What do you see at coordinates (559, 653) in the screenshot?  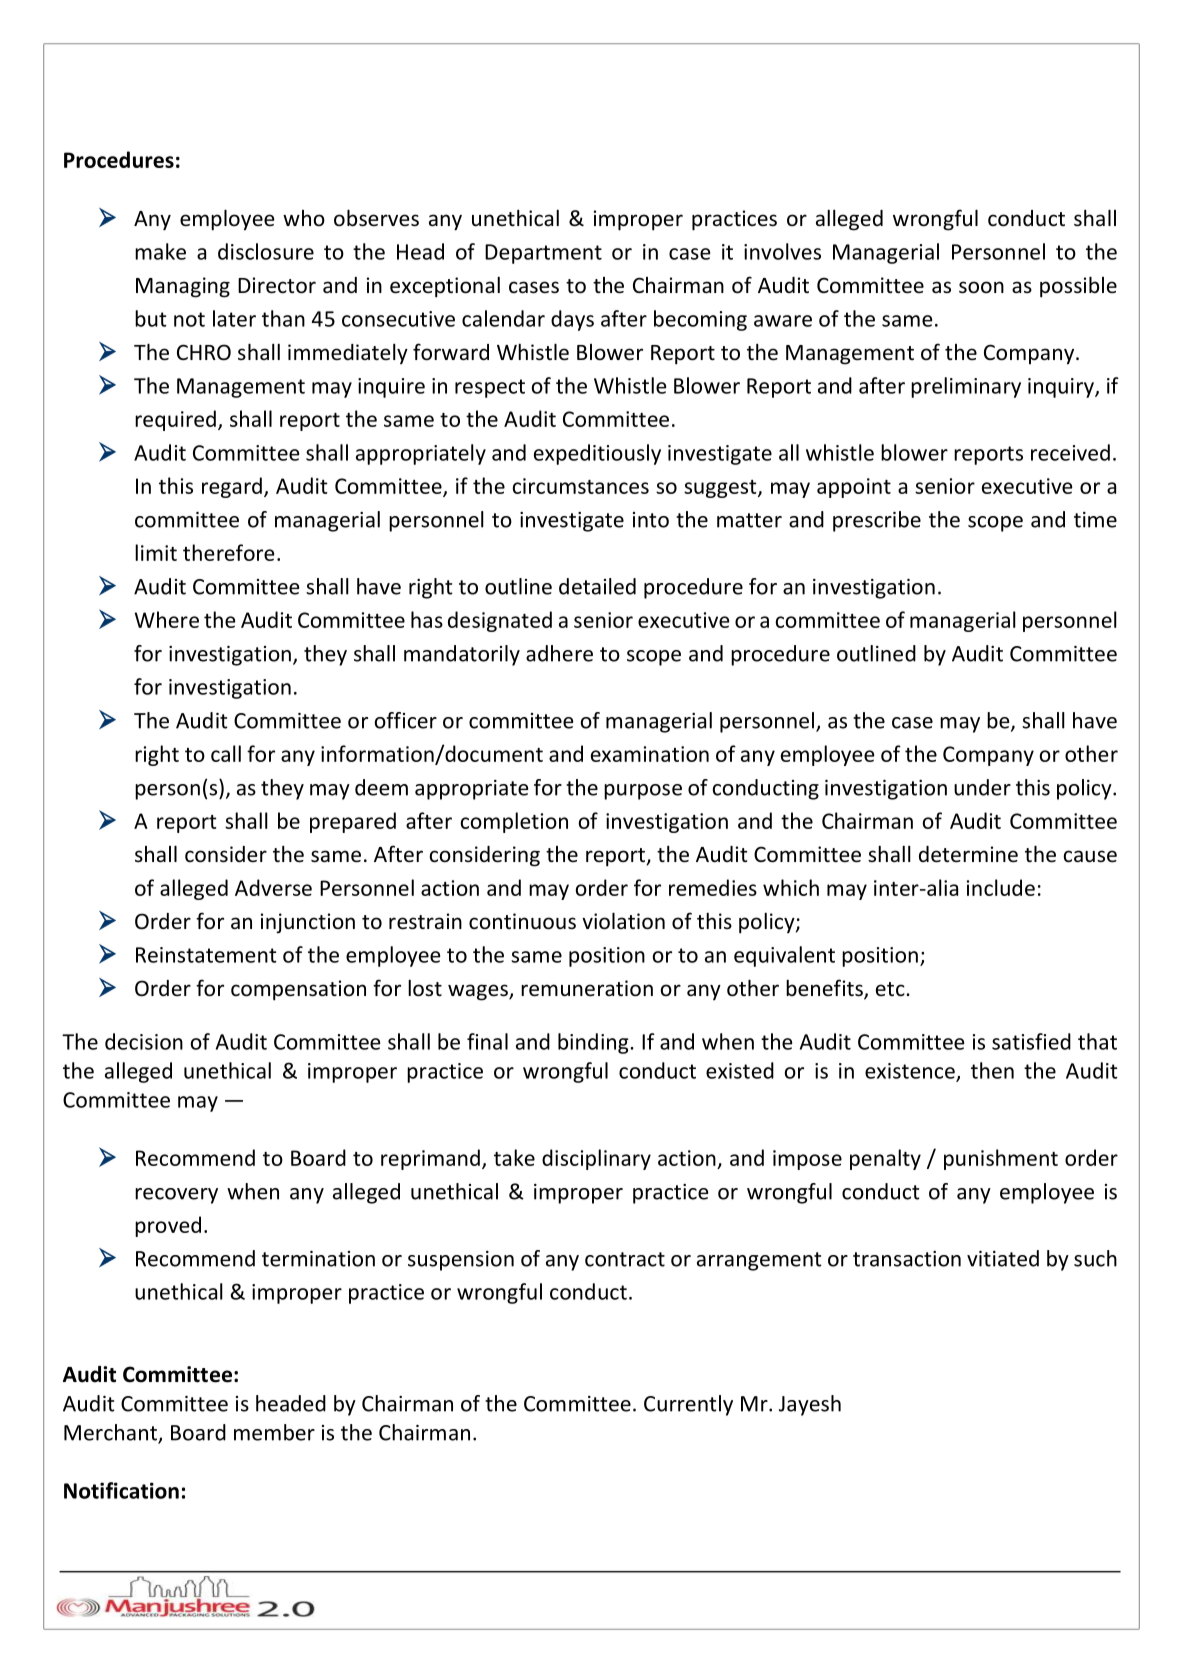 I see `adhere` at bounding box center [559, 653].
